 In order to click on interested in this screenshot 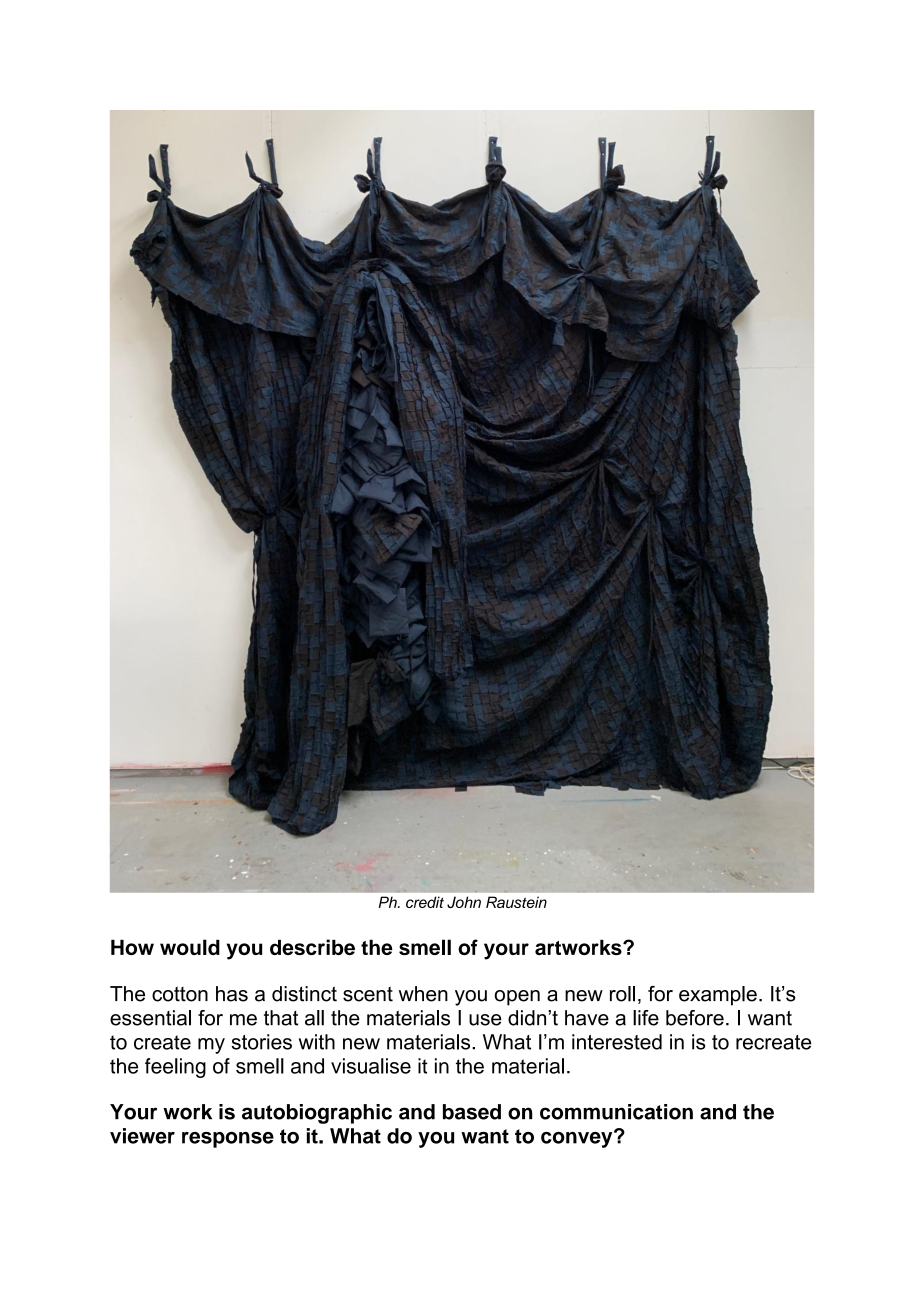, I will do `click(617, 1042)`.
